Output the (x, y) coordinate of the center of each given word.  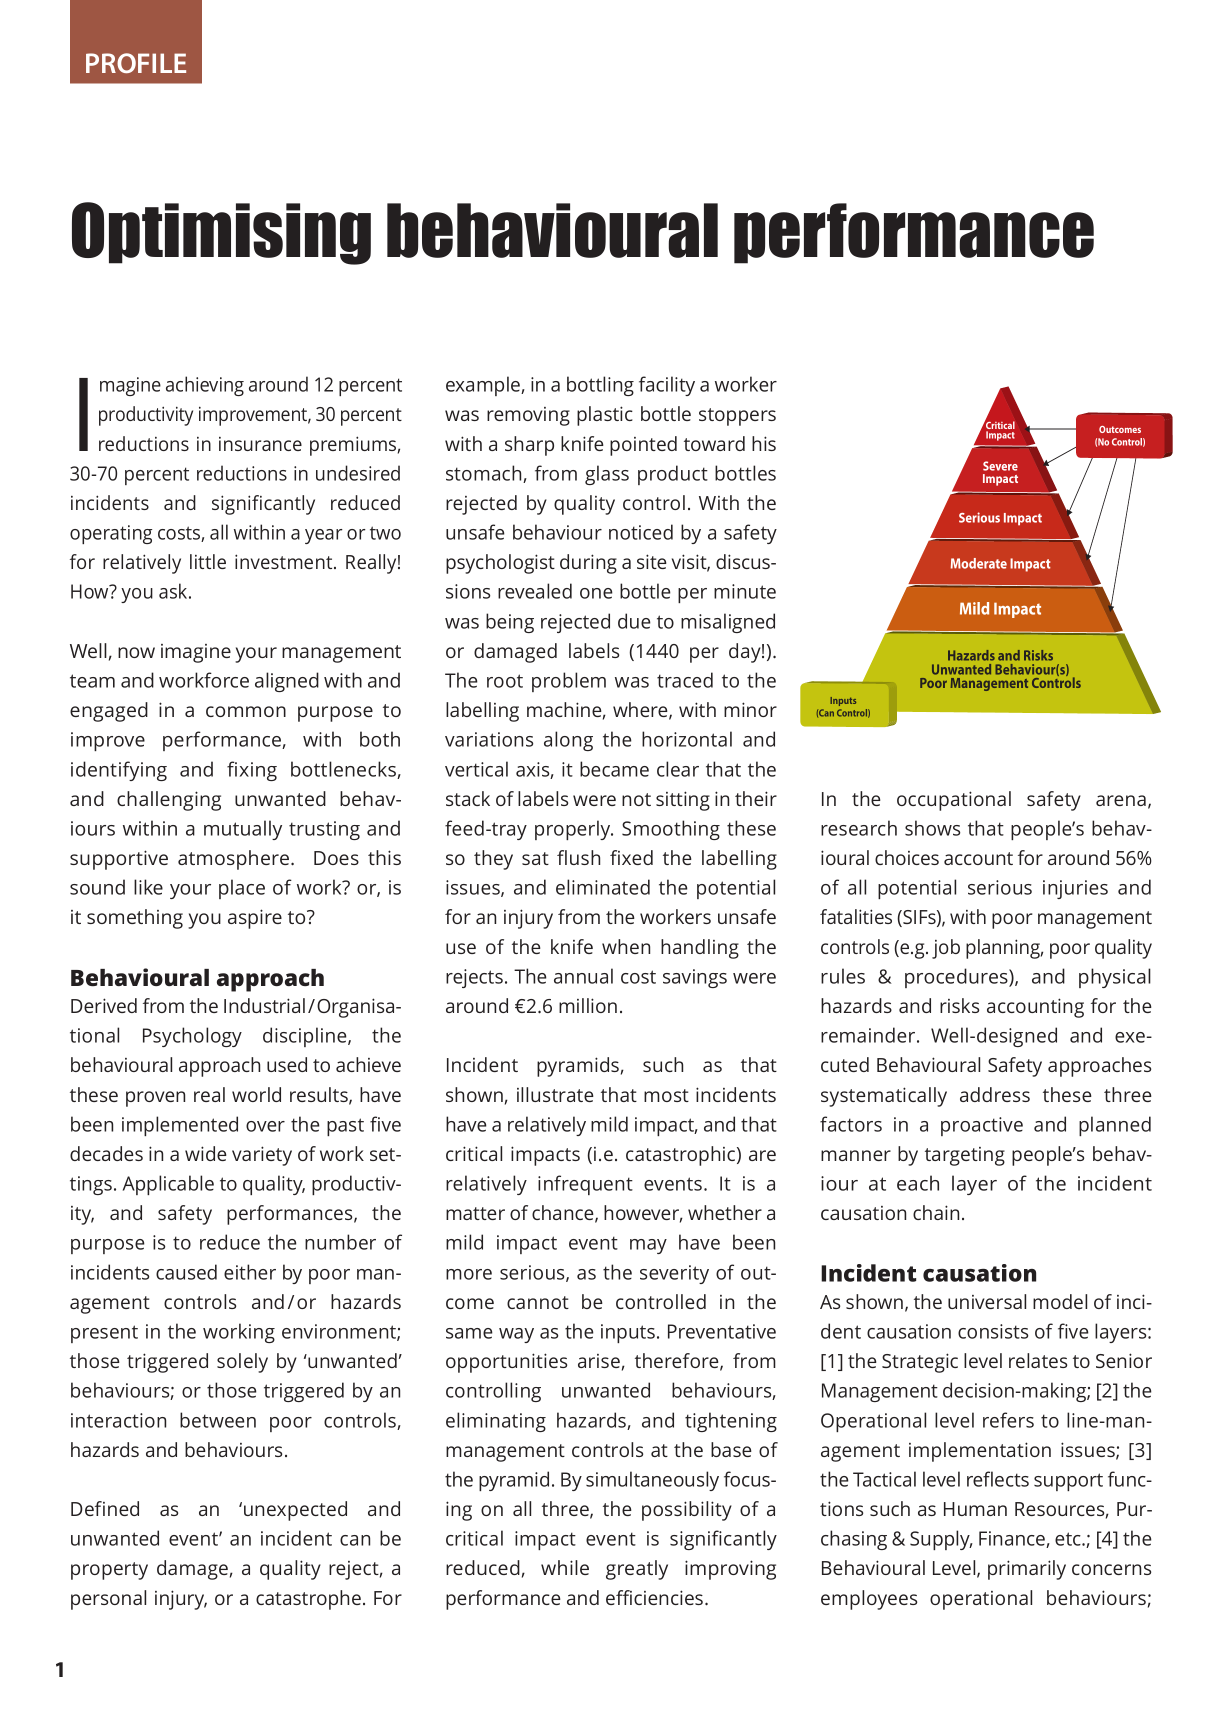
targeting (965, 1156)
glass (607, 475)
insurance (260, 444)
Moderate (979, 563)
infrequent (585, 1185)
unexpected (295, 1511)
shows (932, 828)
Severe (1000, 466)
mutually (243, 830)
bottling (600, 386)
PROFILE (136, 63)
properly (574, 830)
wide (206, 1153)
